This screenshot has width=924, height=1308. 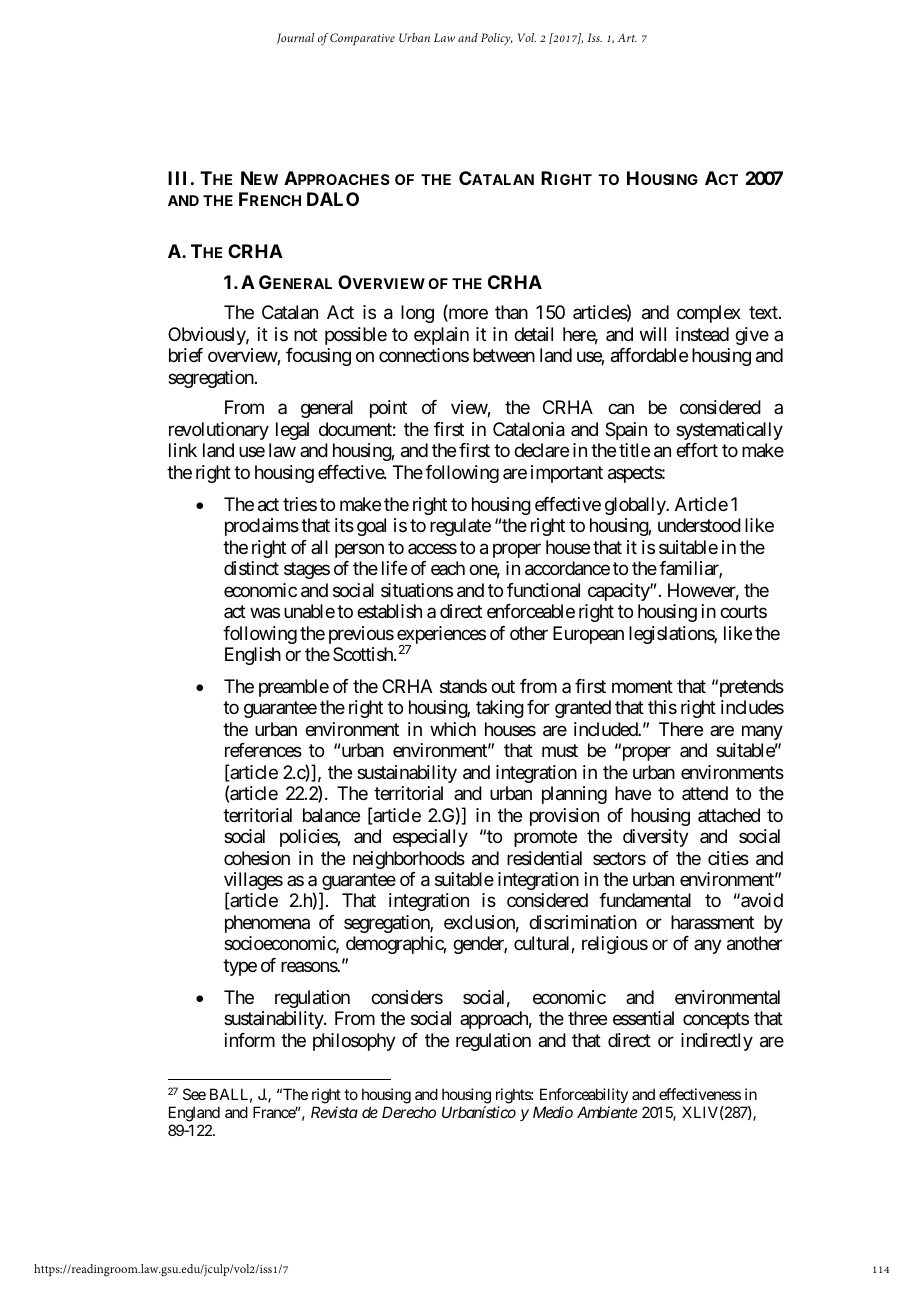 I want to click on essential, so click(x=643, y=1018).
